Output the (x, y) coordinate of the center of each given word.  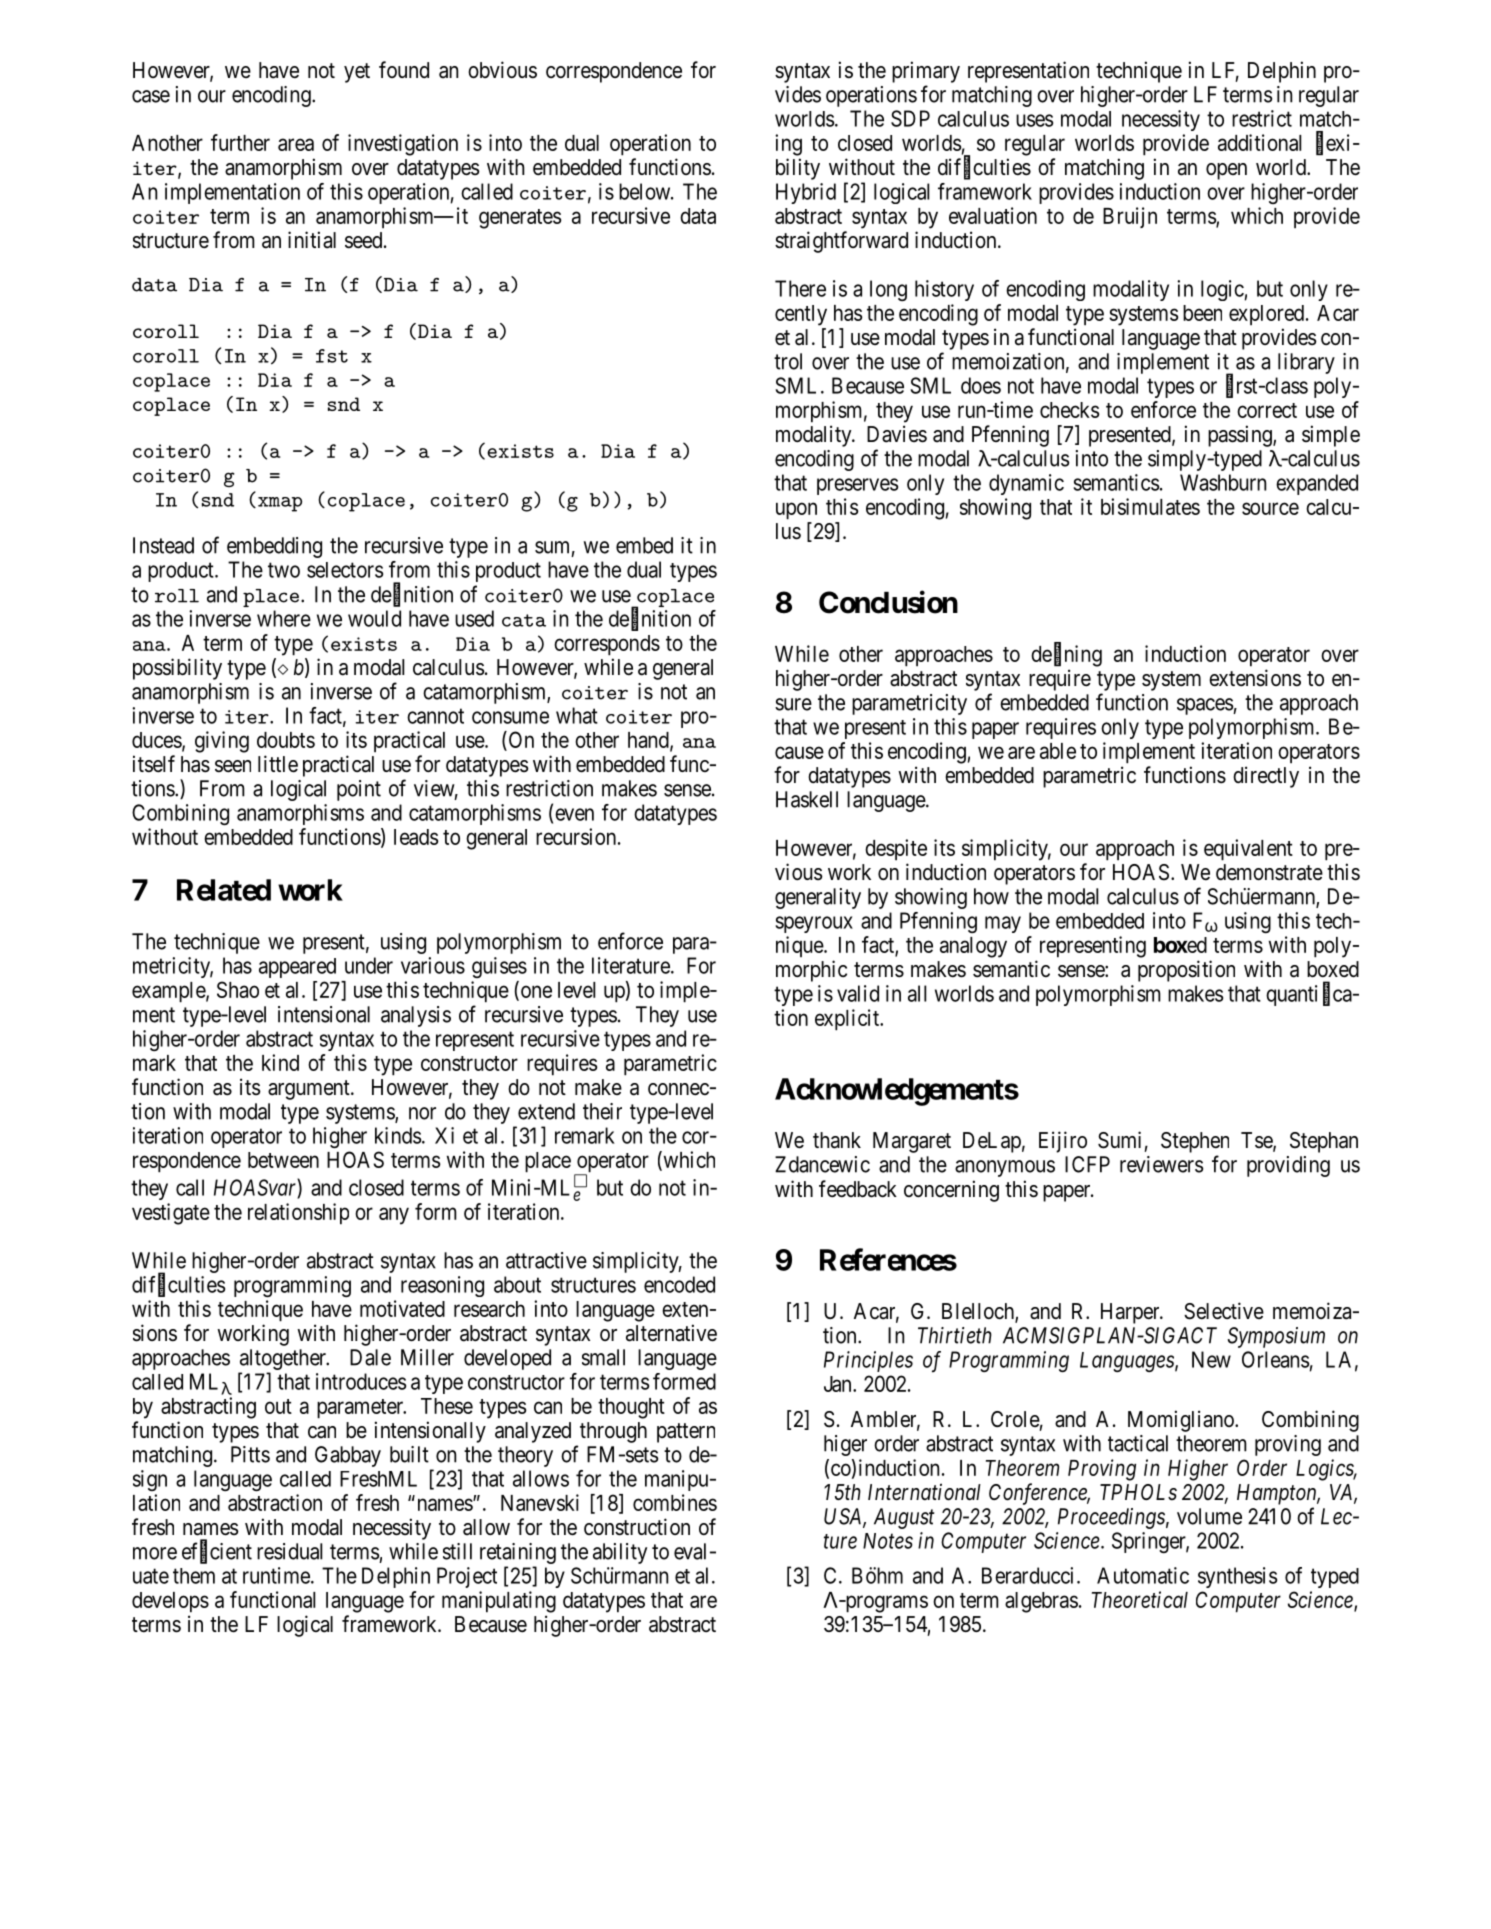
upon (796, 511)
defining (1066, 655)
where (284, 618)
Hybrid (806, 193)
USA (844, 1517)
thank (837, 1140)
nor (422, 1113)
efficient (217, 1552)
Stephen (1195, 1142)
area (296, 144)
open (1226, 171)
